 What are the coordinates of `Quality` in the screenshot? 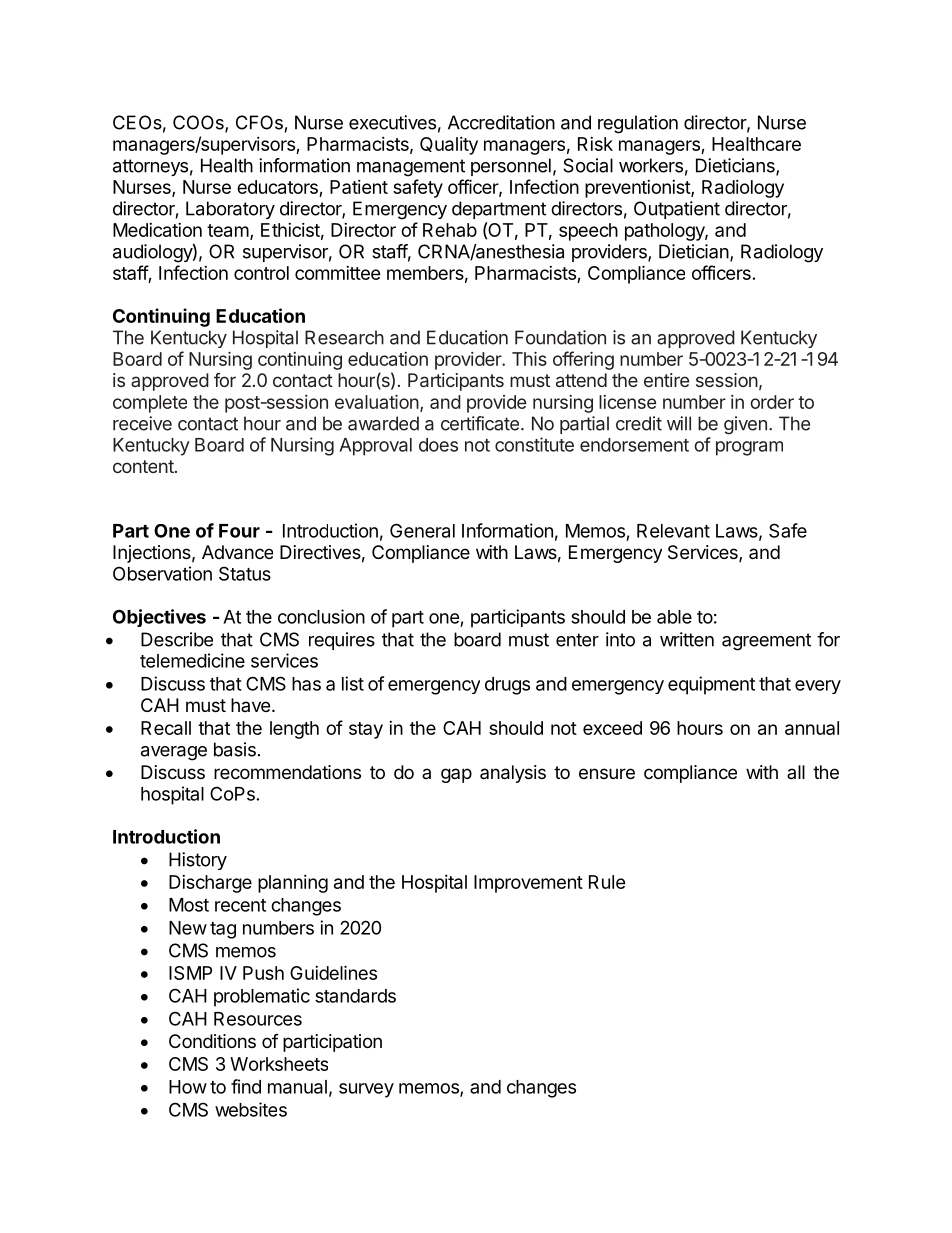 It's located at (449, 146).
